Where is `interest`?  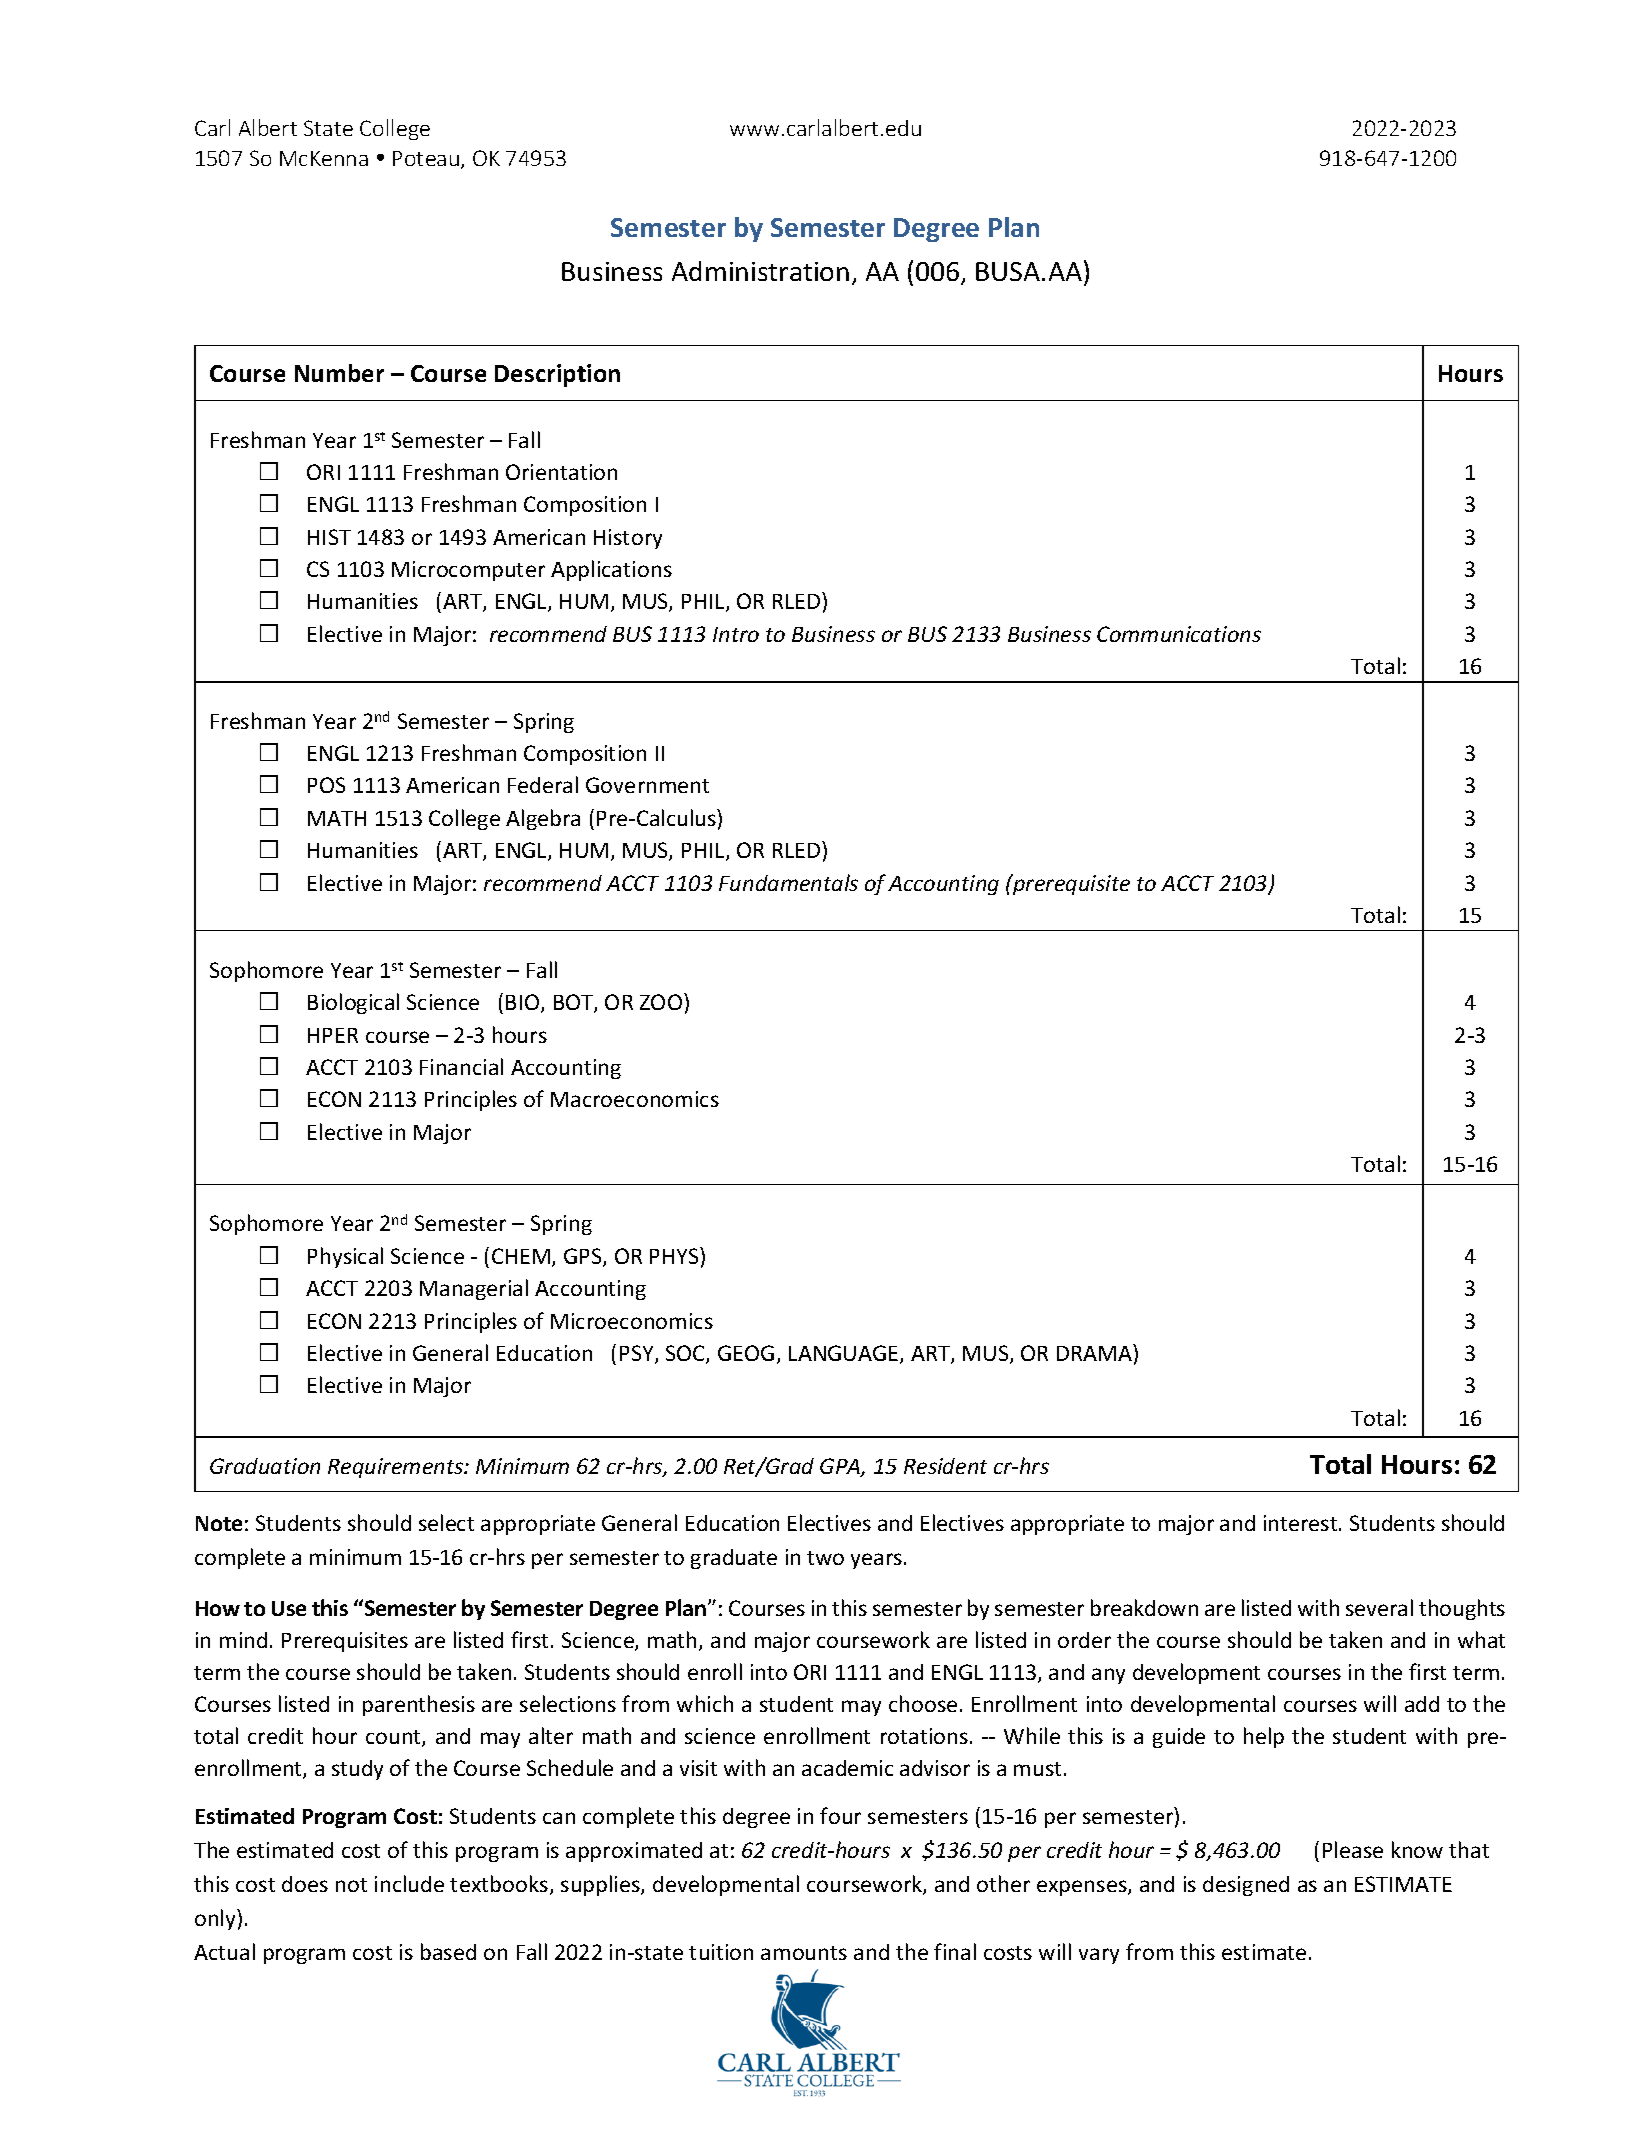
interest is located at coordinates (1302, 1523).
